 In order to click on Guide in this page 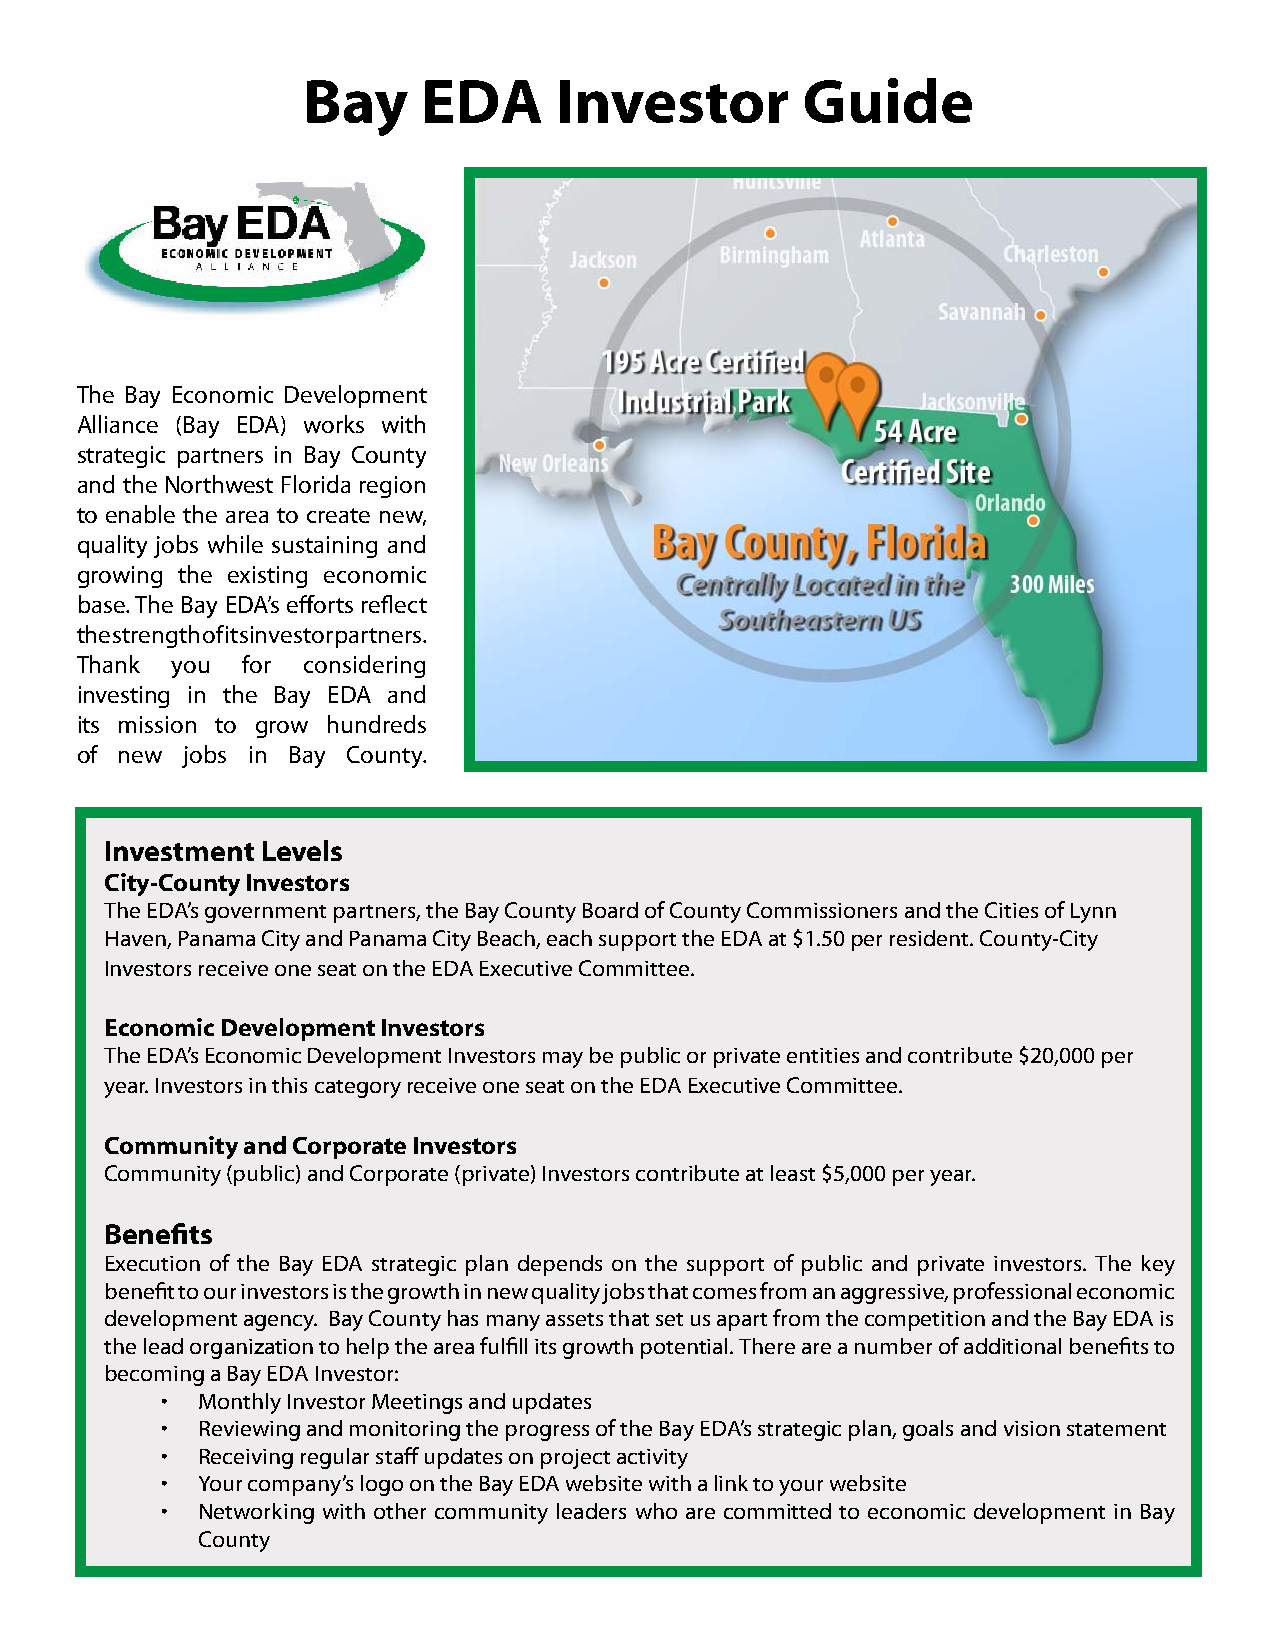, I will do `click(888, 100)`.
